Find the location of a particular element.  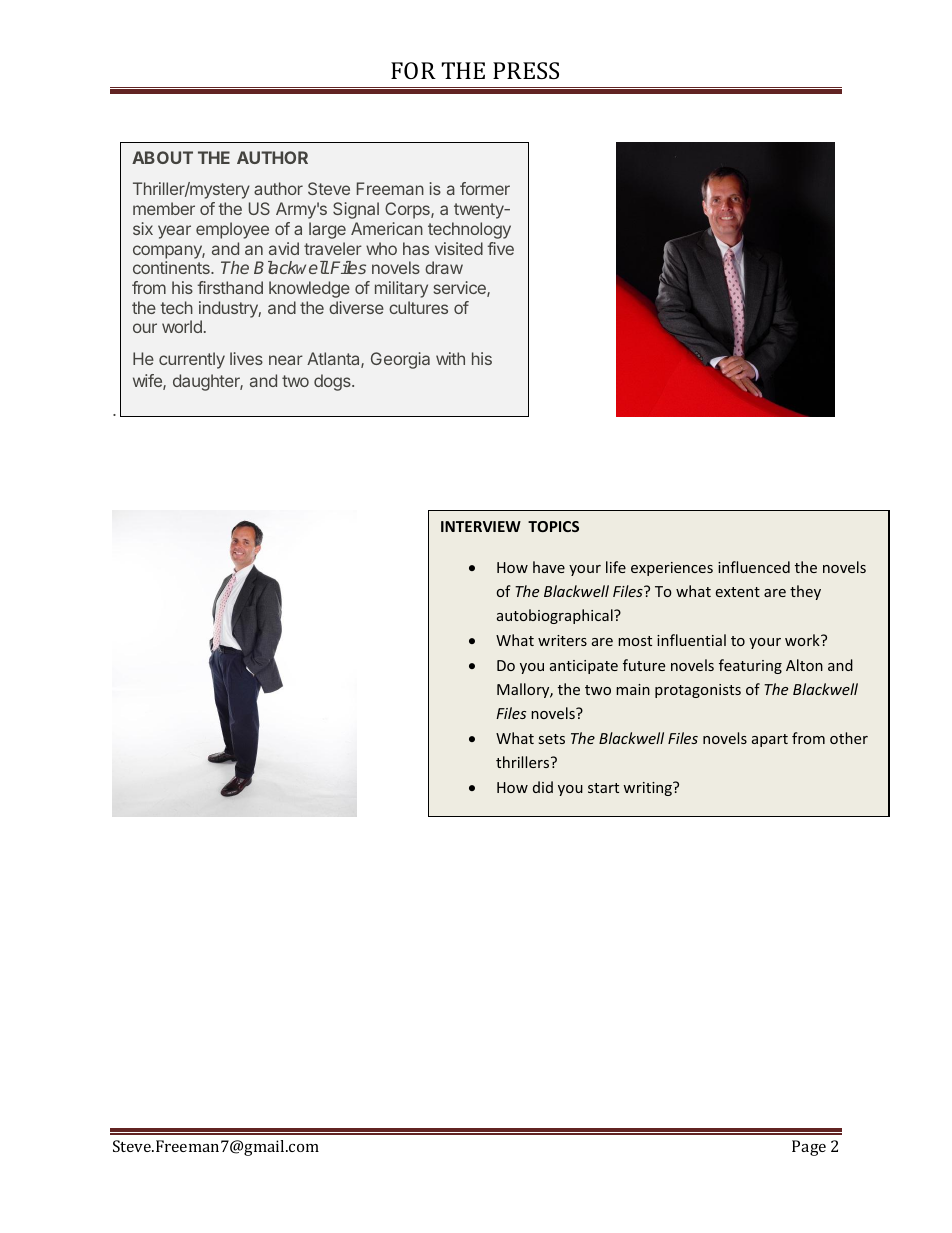

five is located at coordinates (500, 248).
